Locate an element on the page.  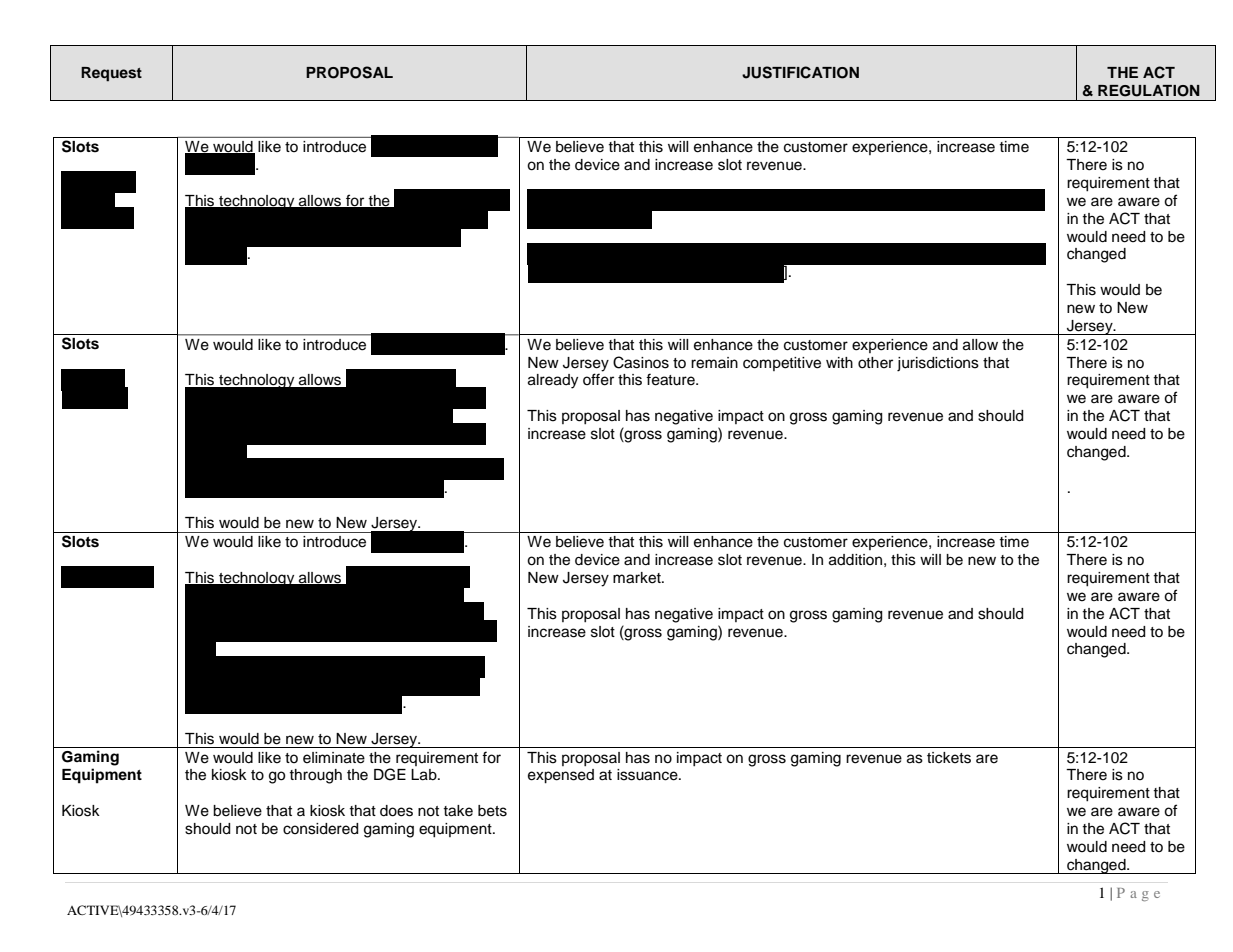
considered is located at coordinates (320, 829).
